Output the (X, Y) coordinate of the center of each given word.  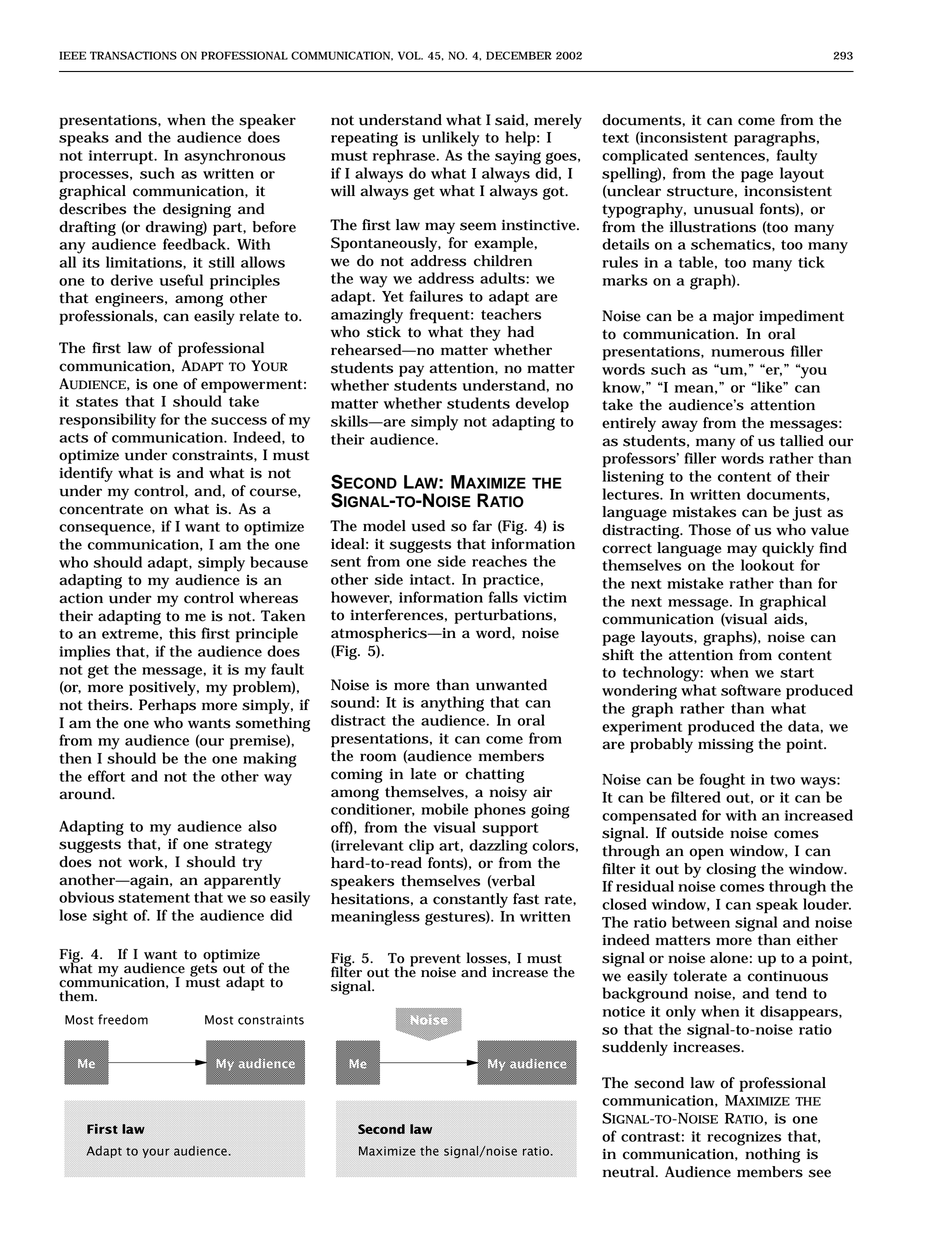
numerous (747, 353)
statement (154, 898)
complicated (645, 157)
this (182, 633)
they (485, 333)
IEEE (72, 55)
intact (432, 579)
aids (789, 619)
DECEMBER (519, 55)
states (97, 402)
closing (731, 870)
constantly (470, 900)
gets (204, 970)
